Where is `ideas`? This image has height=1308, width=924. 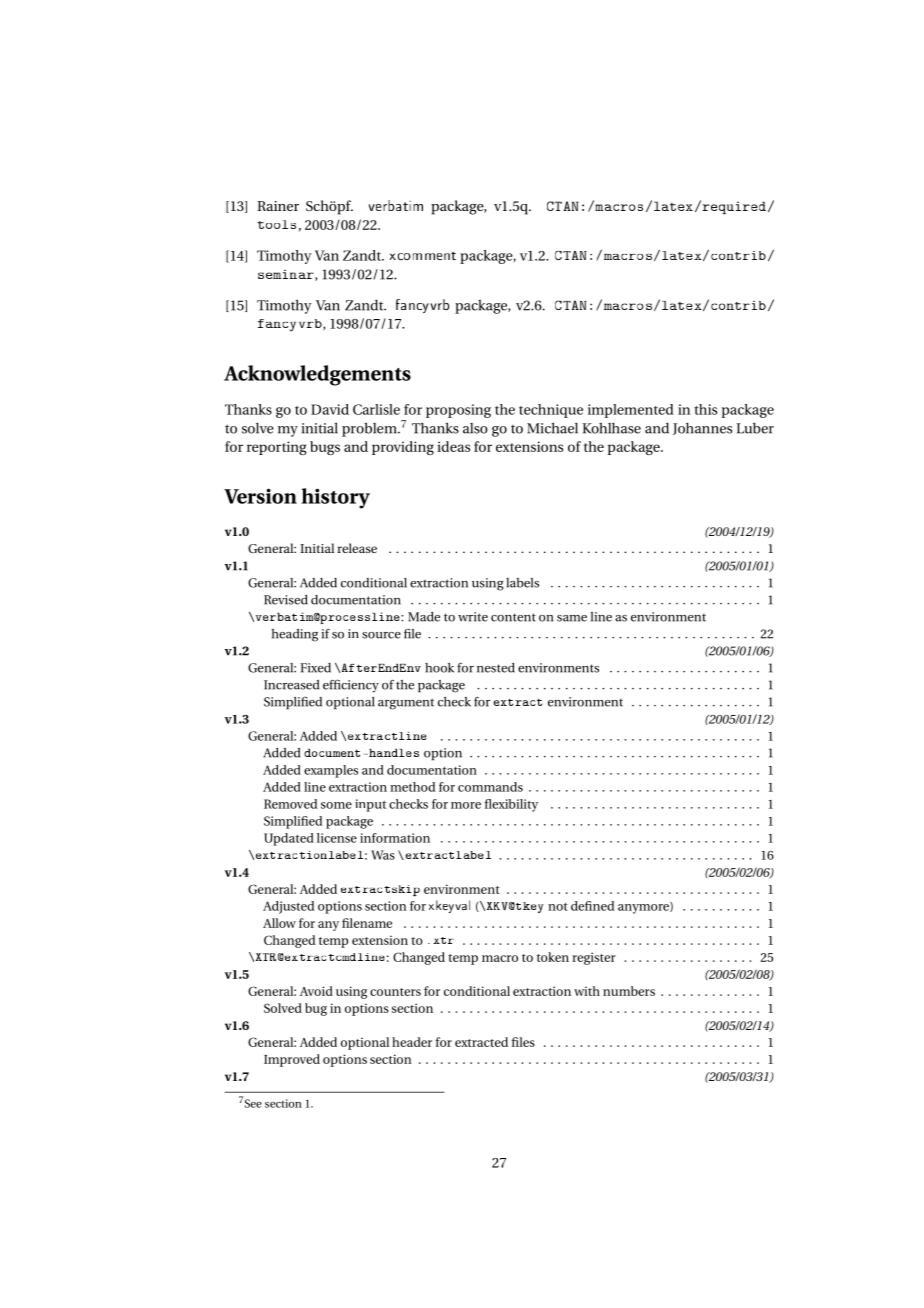 ideas is located at coordinates (453, 446).
